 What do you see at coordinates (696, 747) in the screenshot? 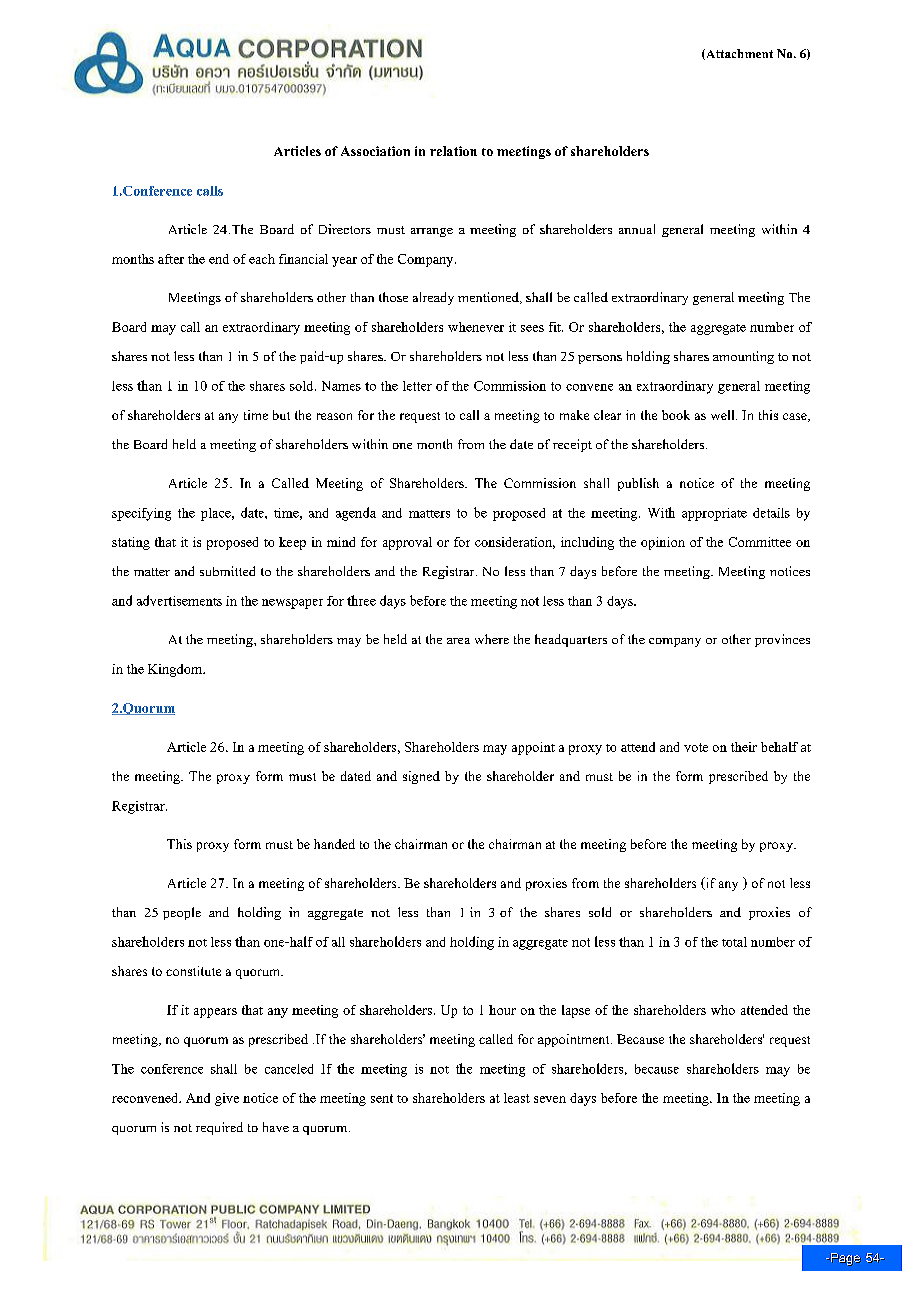
I see `vote` at bounding box center [696, 747].
